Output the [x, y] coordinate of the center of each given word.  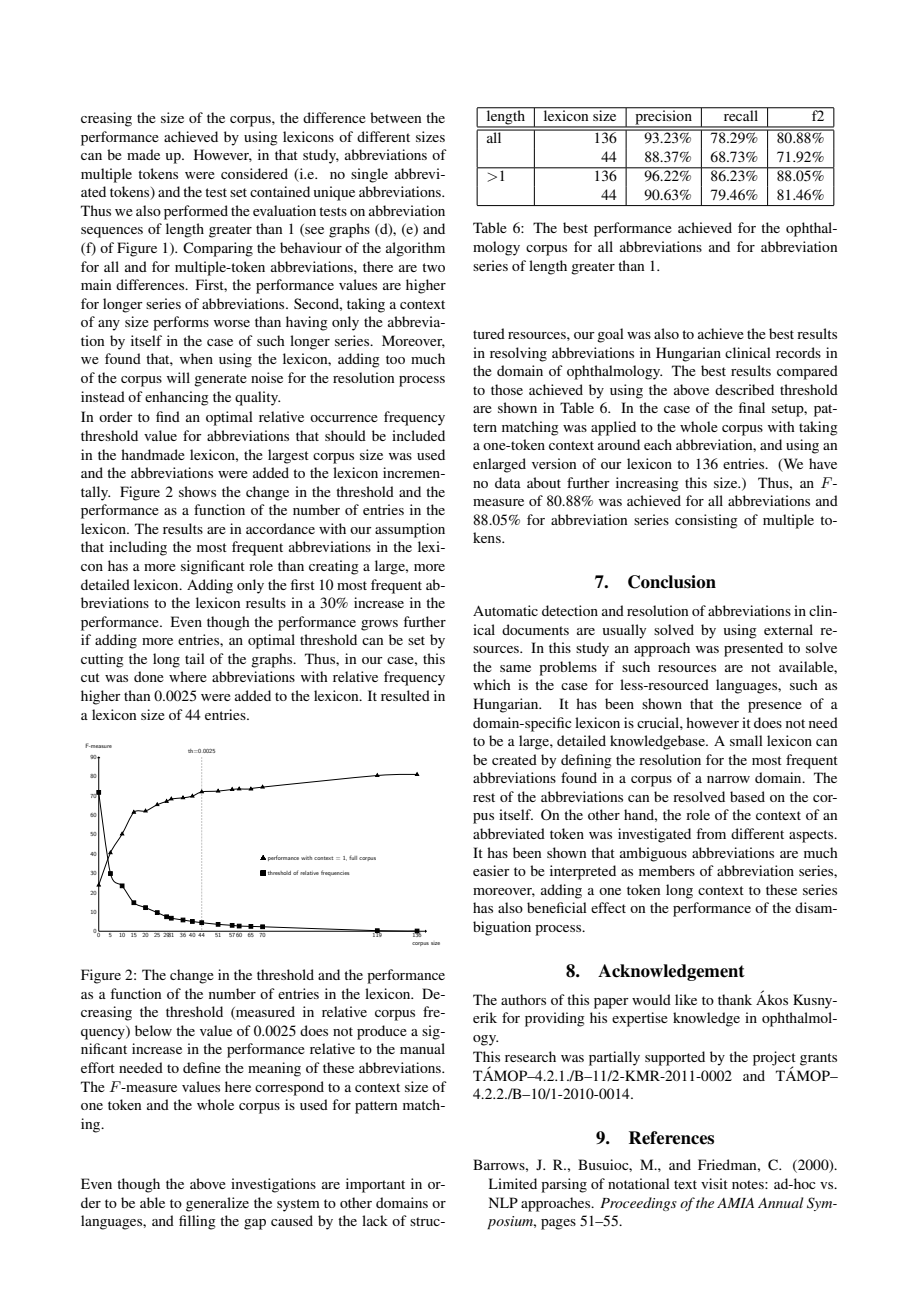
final [752, 407]
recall [741, 114]
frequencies [335, 873]
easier [491, 870]
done [149, 676]
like [686, 999]
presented [753, 649]
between [395, 117]
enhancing [177, 398]
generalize [217, 1204]
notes [749, 1184]
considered [254, 173]
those [507, 389]
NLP [503, 1202]
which [492, 684]
